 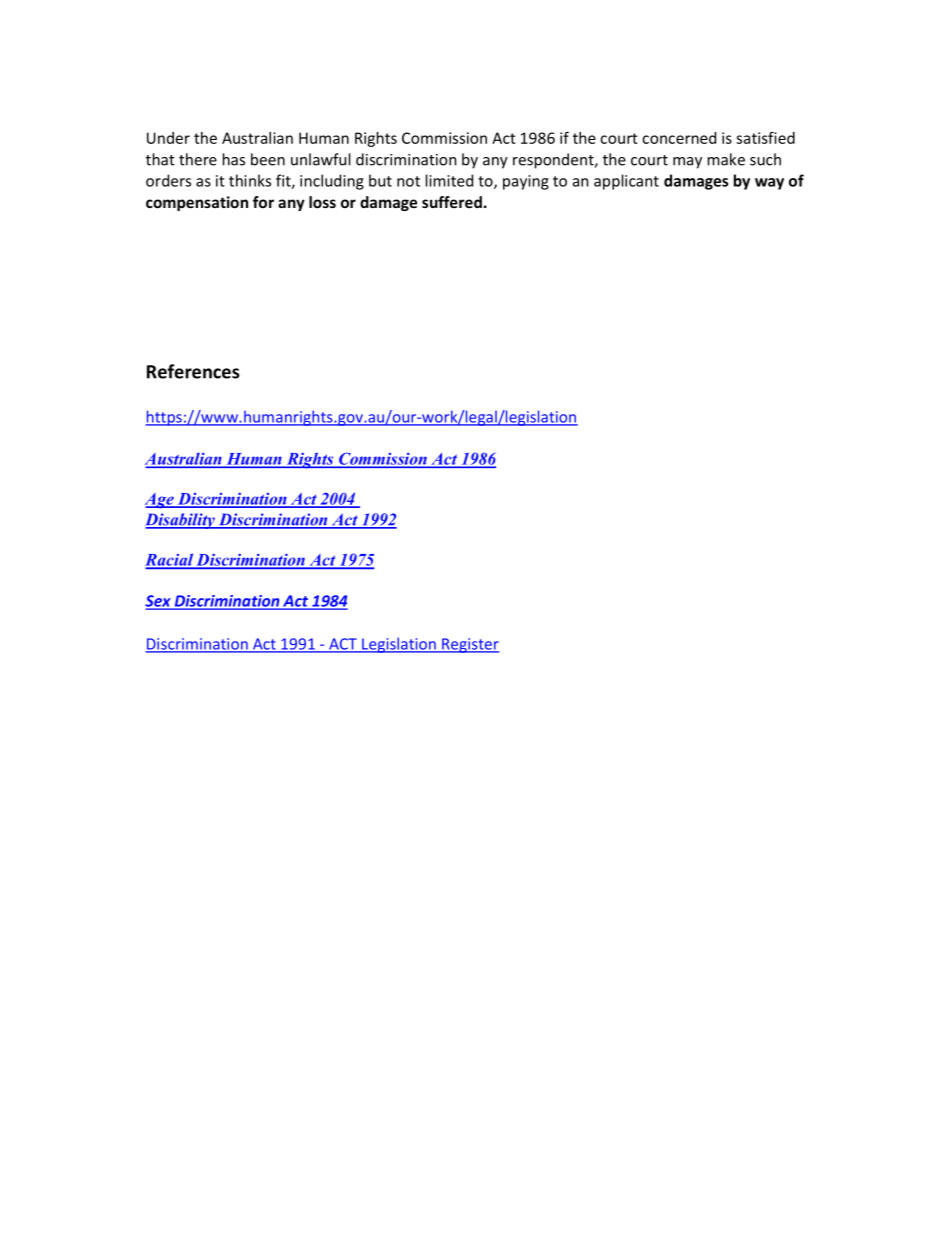 I want to click on Sex, so click(x=159, y=602).
